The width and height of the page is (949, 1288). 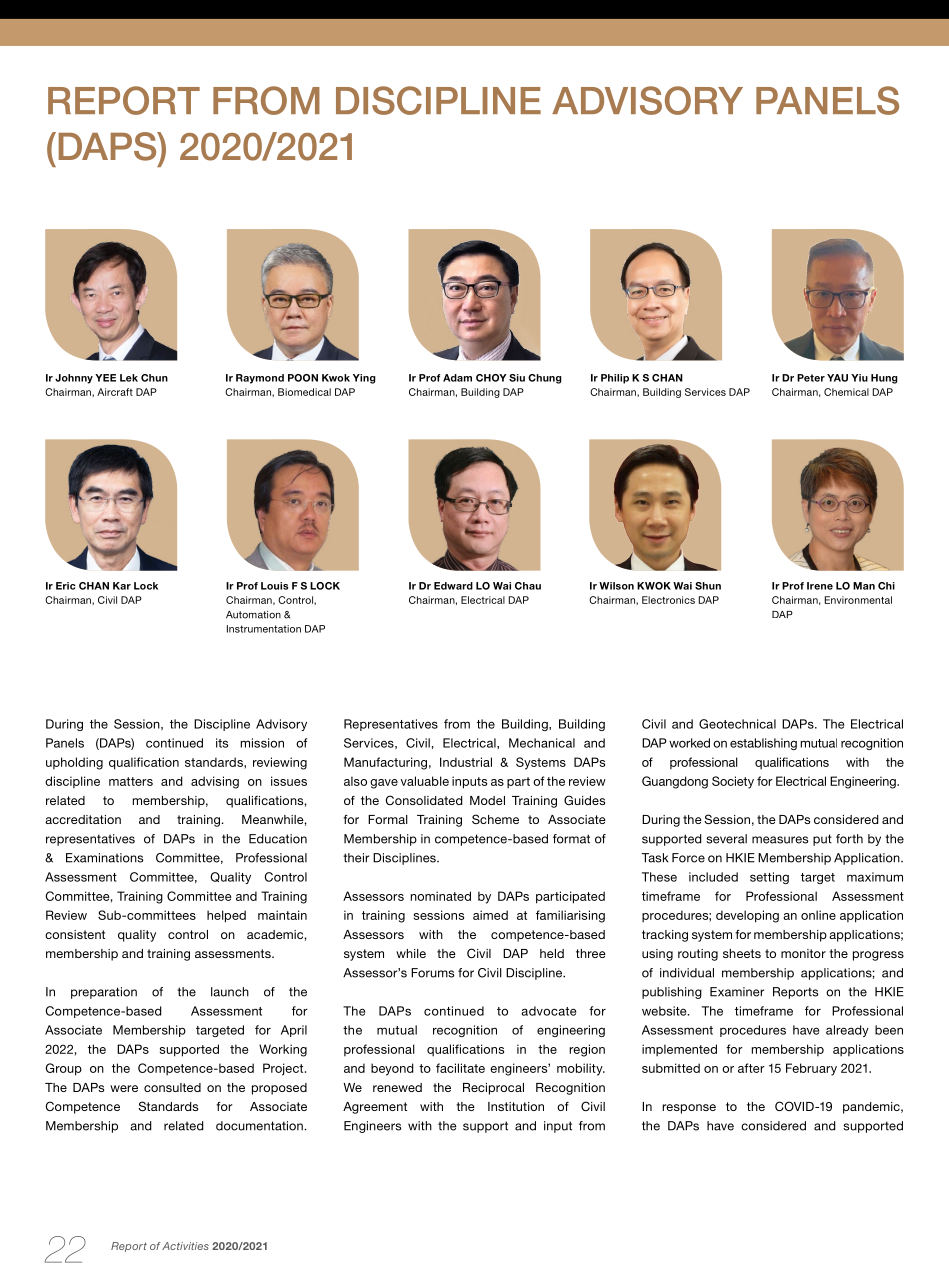 What do you see at coordinates (104, 993) in the page?
I see `preparation` at bounding box center [104, 993].
